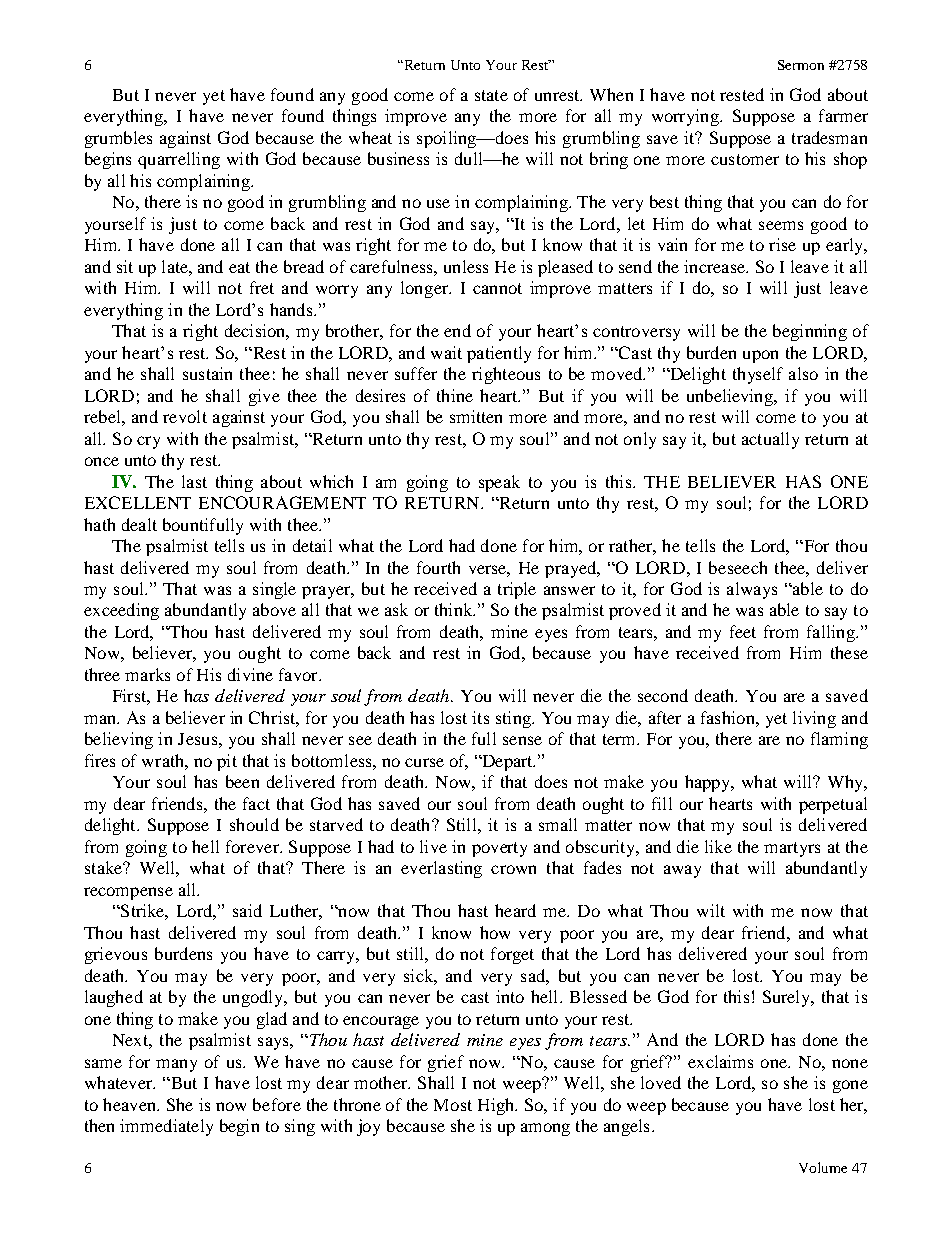 The height and width of the screenshot is (1233, 952). I want to click on High, so click(497, 1106).
